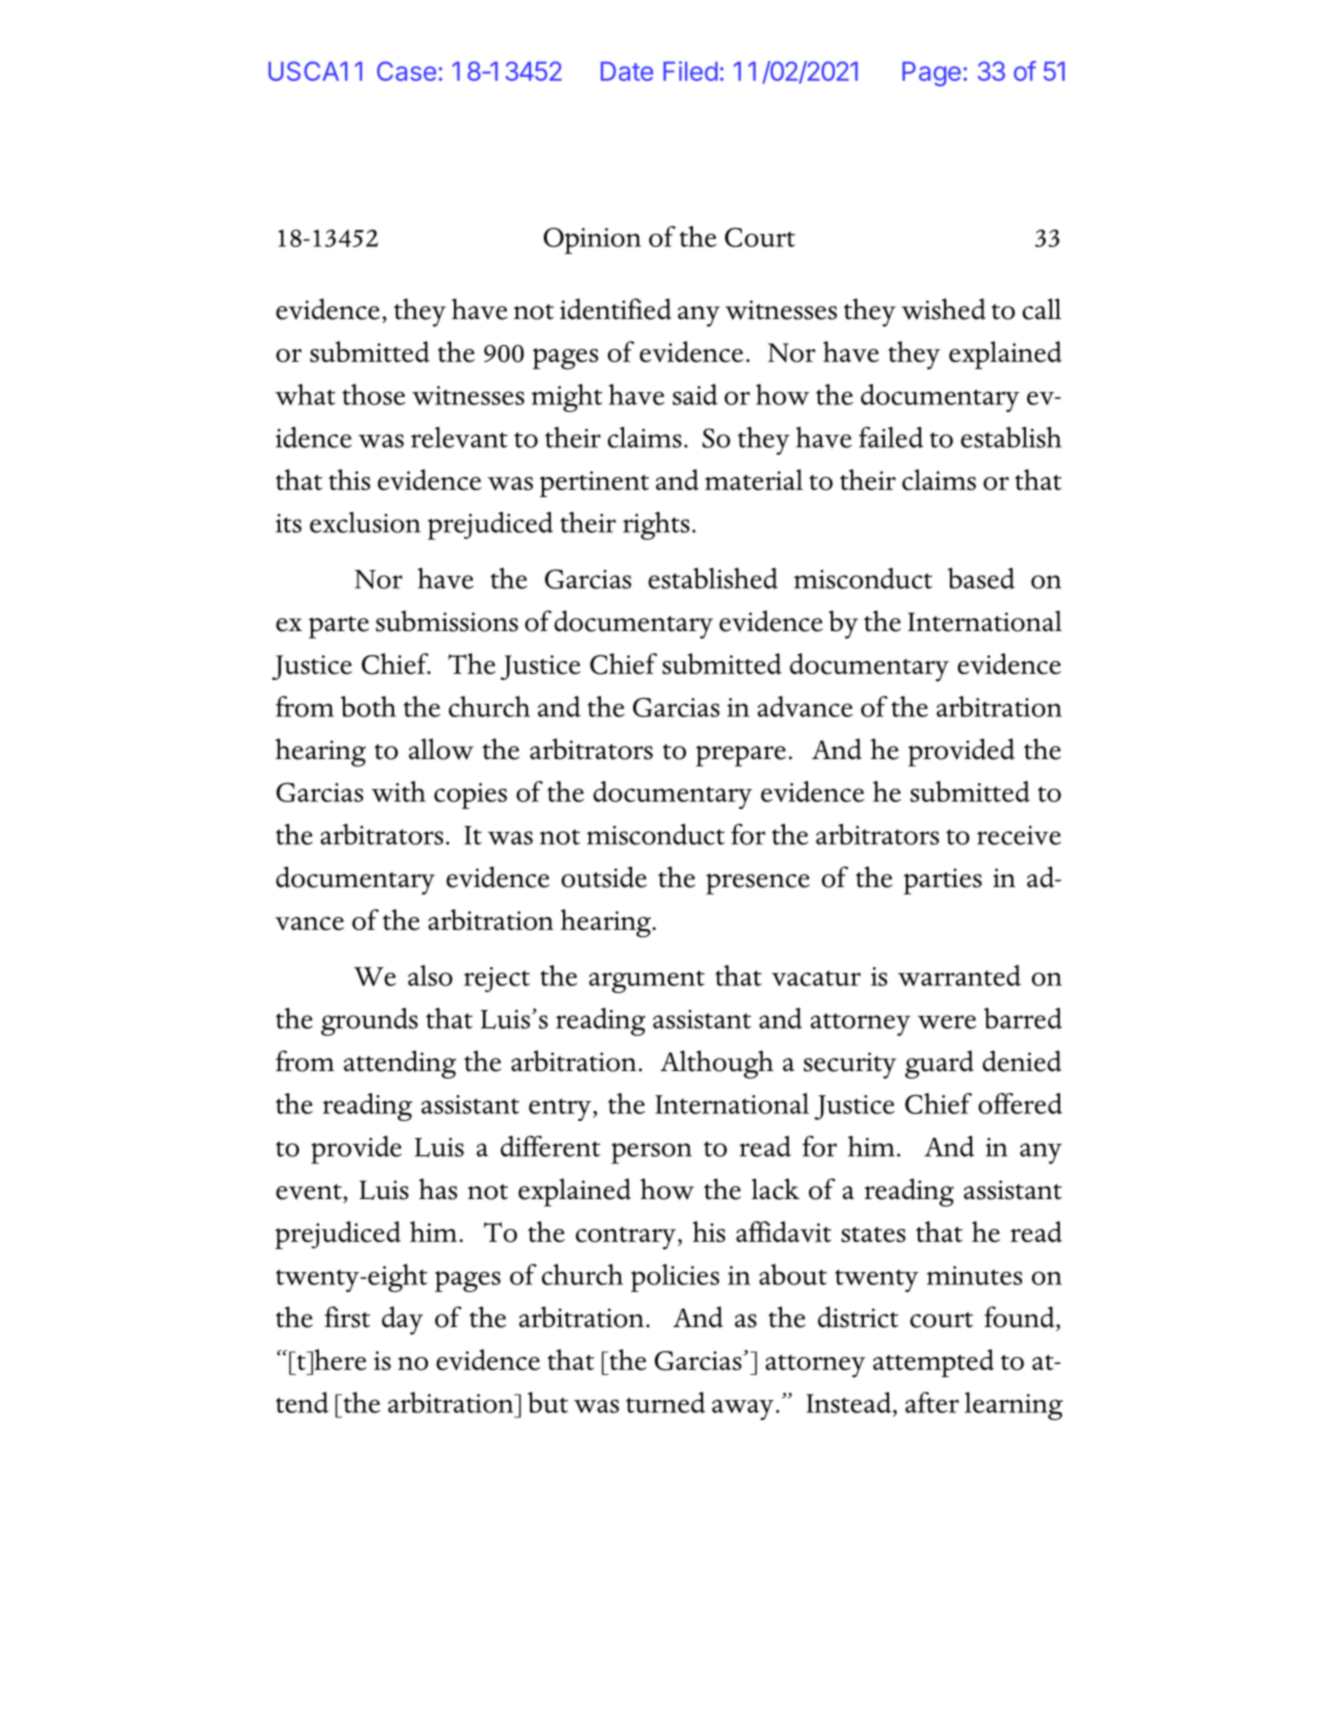 The image size is (1337, 1730). Describe the element at coordinates (368, 706) in the screenshot. I see `both` at that location.
